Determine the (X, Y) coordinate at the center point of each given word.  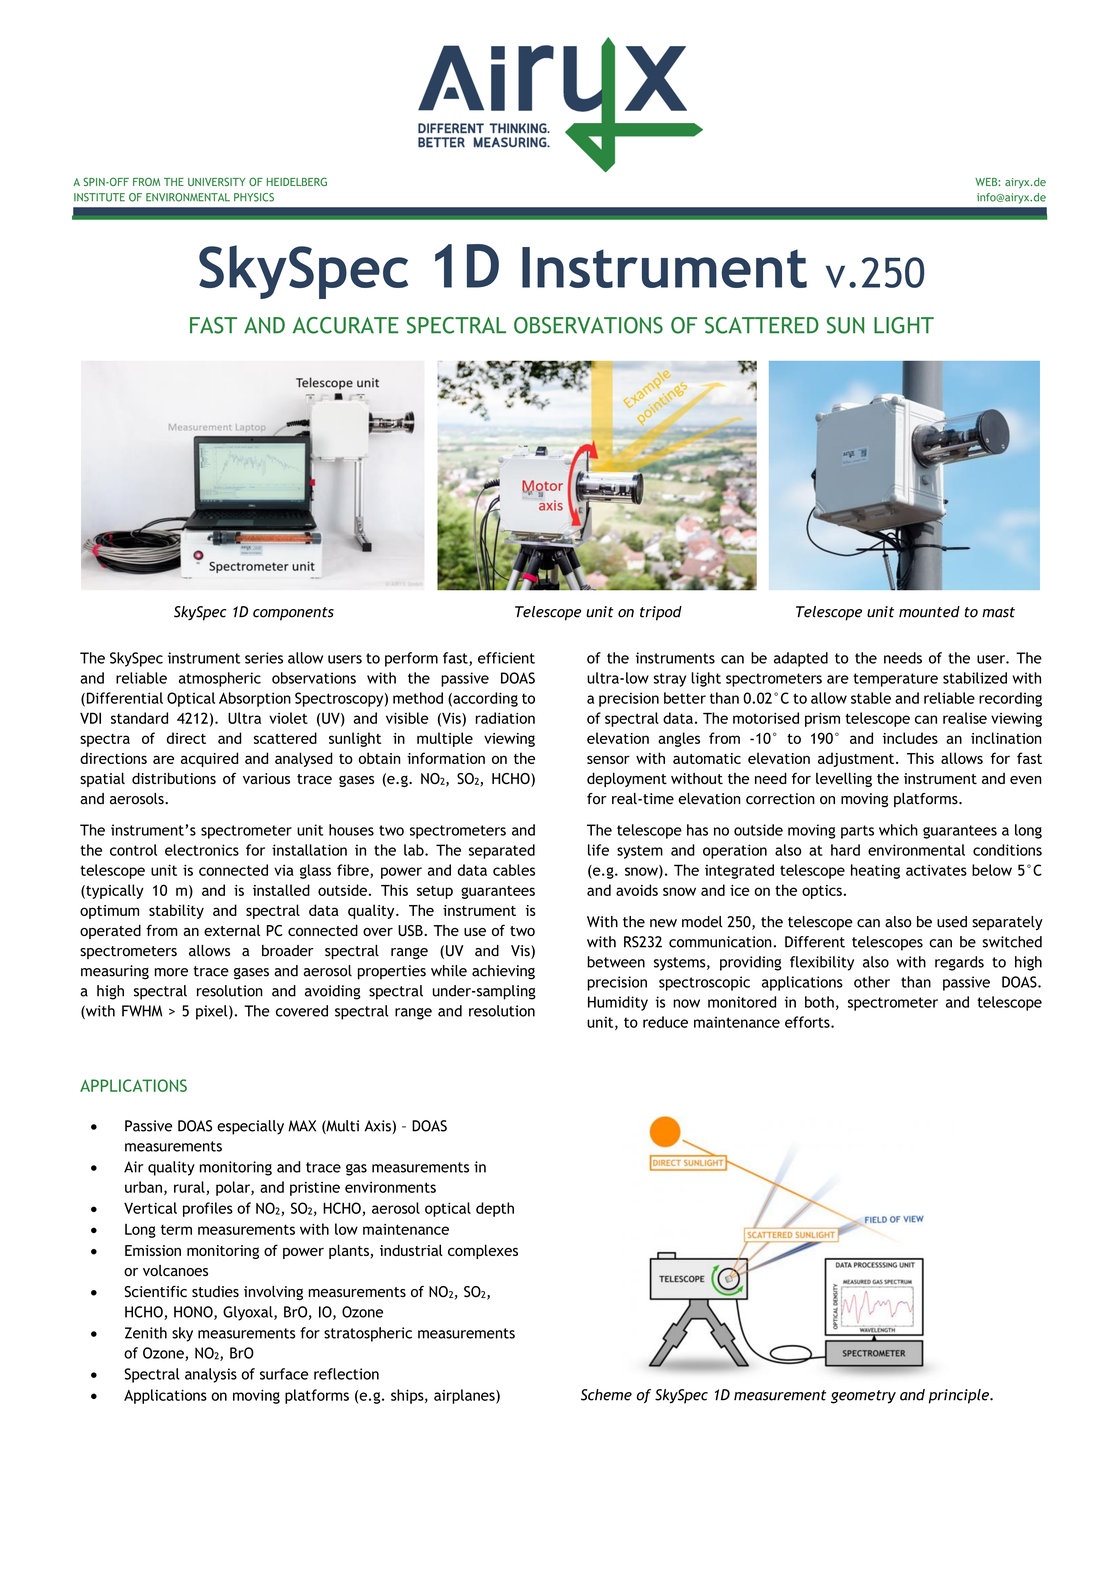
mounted (929, 612)
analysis (211, 1375)
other (872, 982)
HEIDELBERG (297, 181)
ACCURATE (346, 325)
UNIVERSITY (216, 181)
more (171, 972)
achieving (503, 972)
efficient (506, 658)
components (293, 614)
